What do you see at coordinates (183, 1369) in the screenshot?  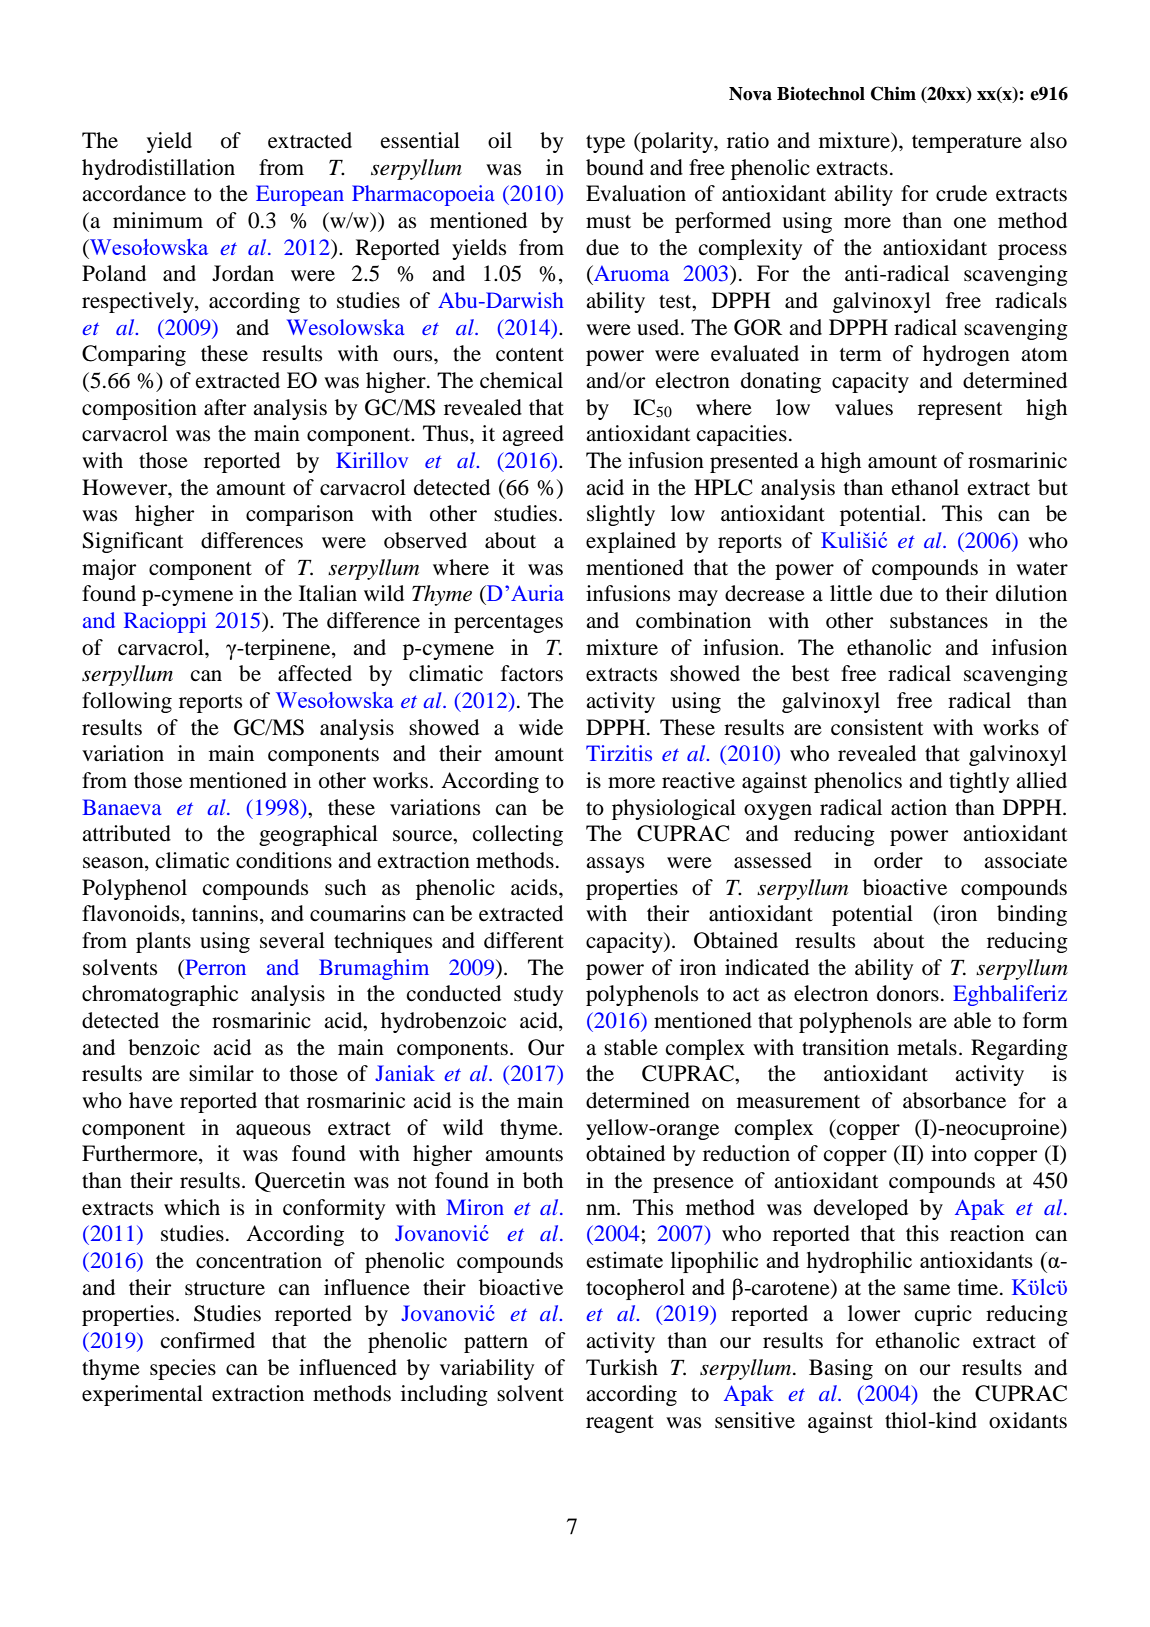 I see `species` at bounding box center [183, 1369].
